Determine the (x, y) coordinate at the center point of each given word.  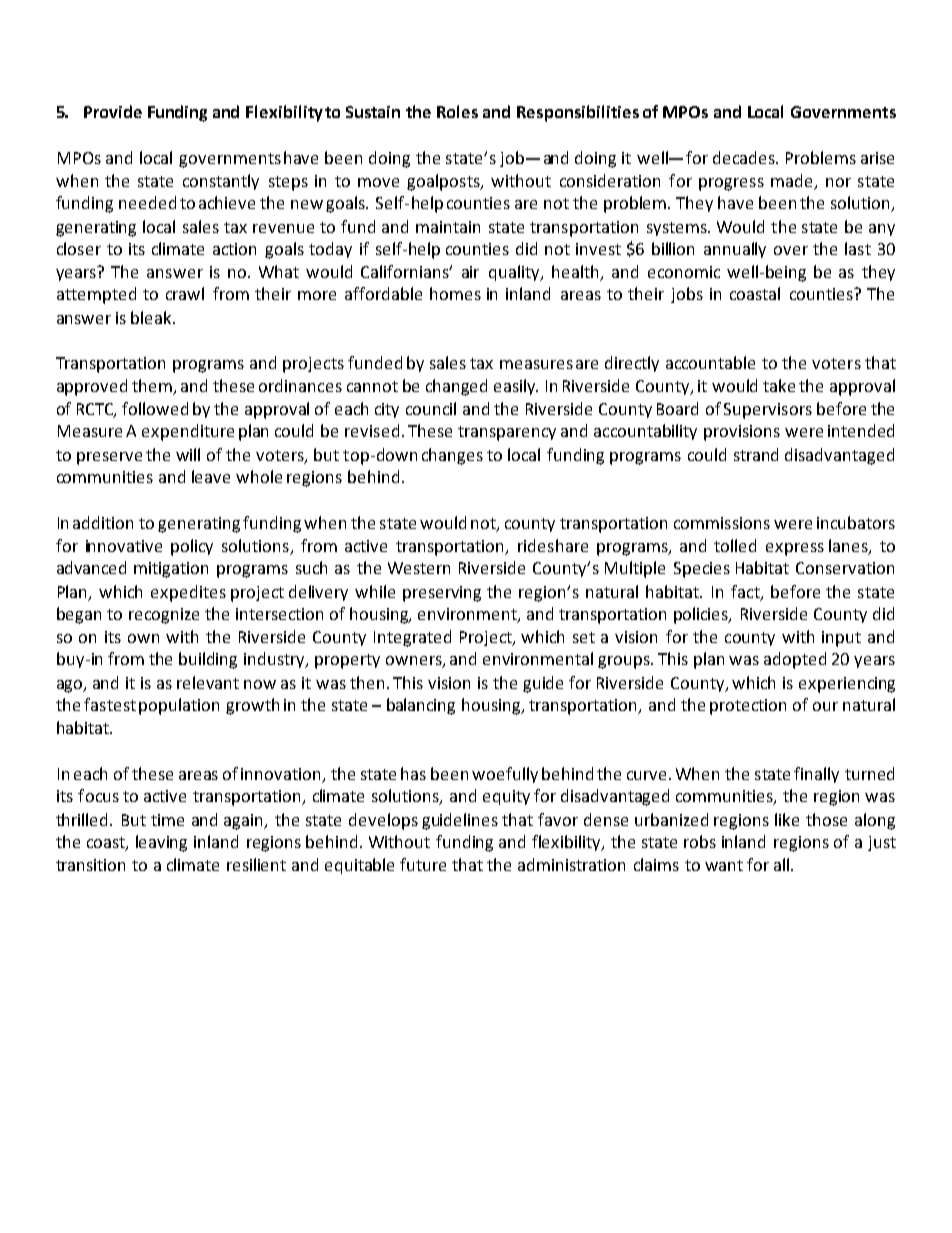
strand (756, 454)
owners (415, 662)
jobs (687, 295)
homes (455, 293)
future (423, 864)
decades (745, 157)
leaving (161, 843)
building (208, 660)
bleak (152, 317)
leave (211, 476)
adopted (795, 660)
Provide (113, 111)
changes (452, 456)
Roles (457, 111)
